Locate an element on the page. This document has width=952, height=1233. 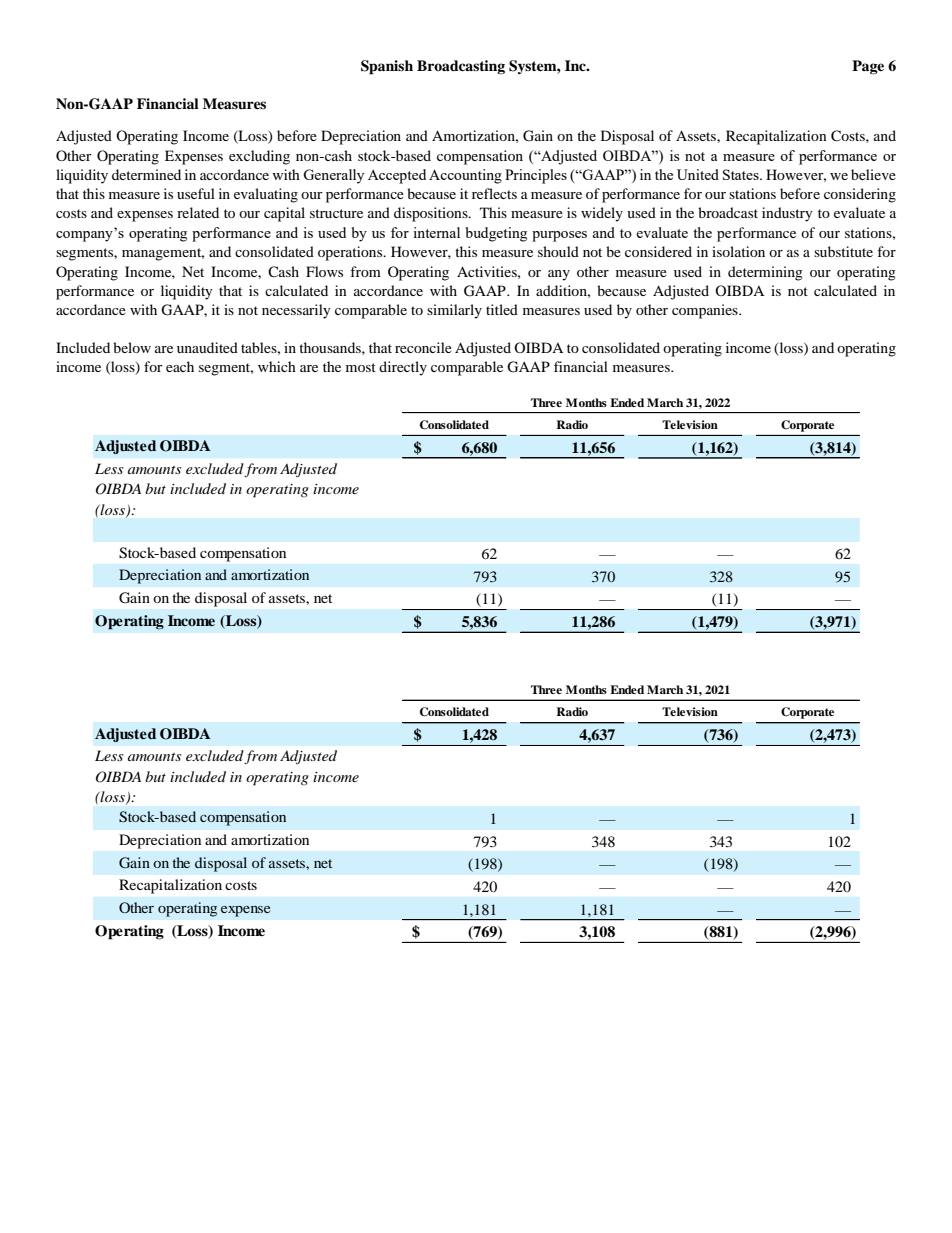
States is located at coordinates (742, 174).
